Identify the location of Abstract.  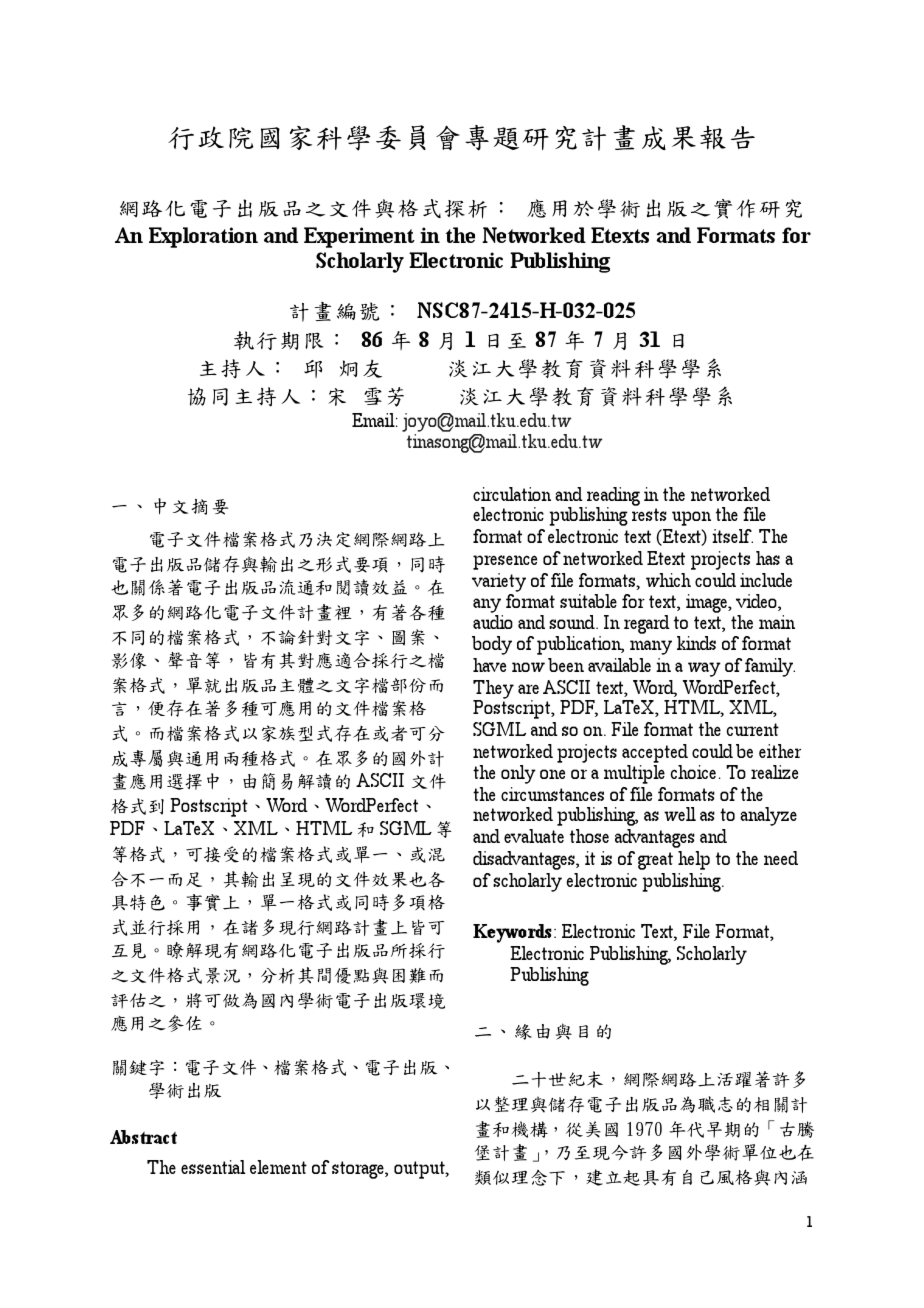
(143, 1137).
